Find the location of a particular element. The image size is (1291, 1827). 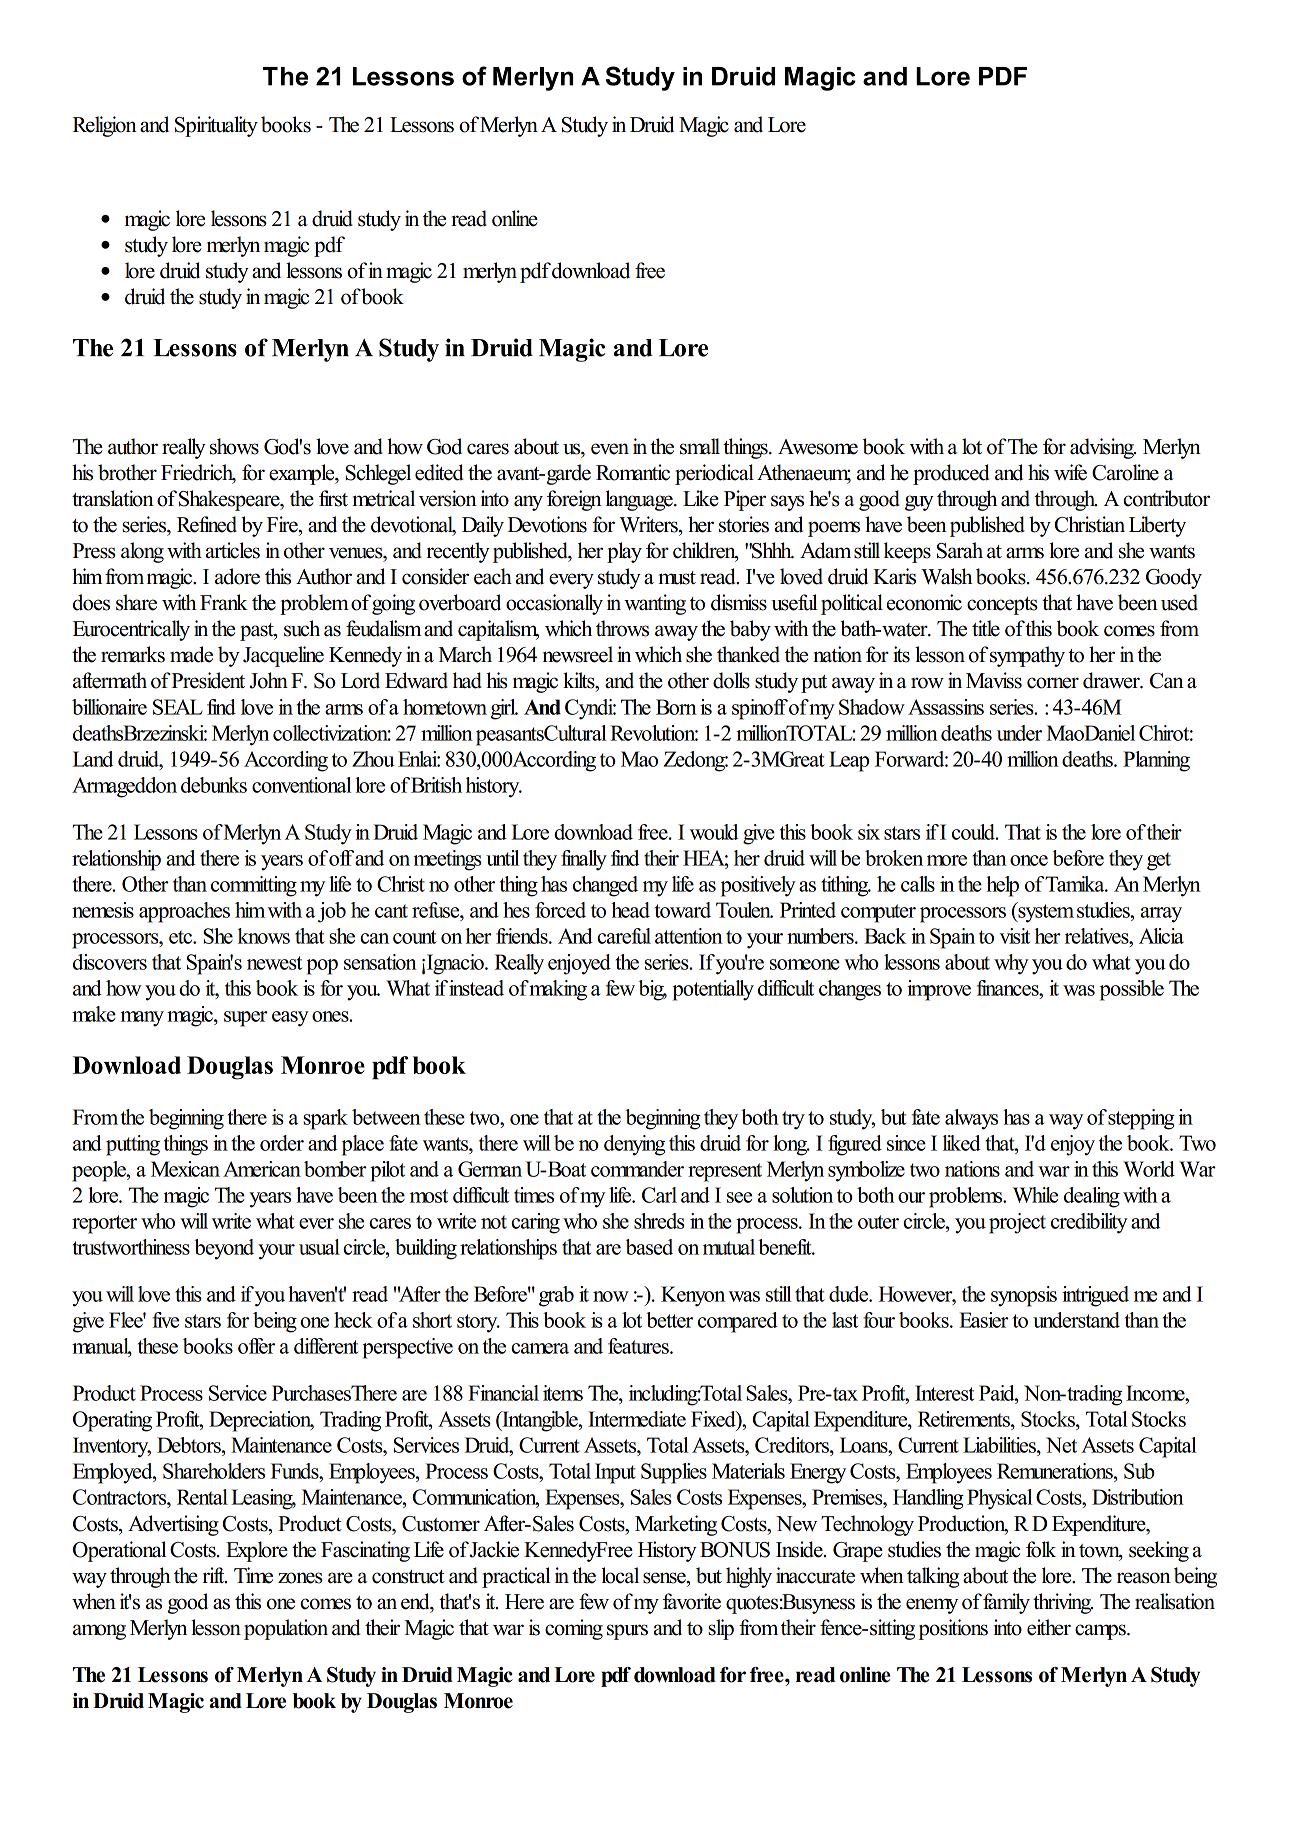

While is located at coordinates (1035, 1195).
